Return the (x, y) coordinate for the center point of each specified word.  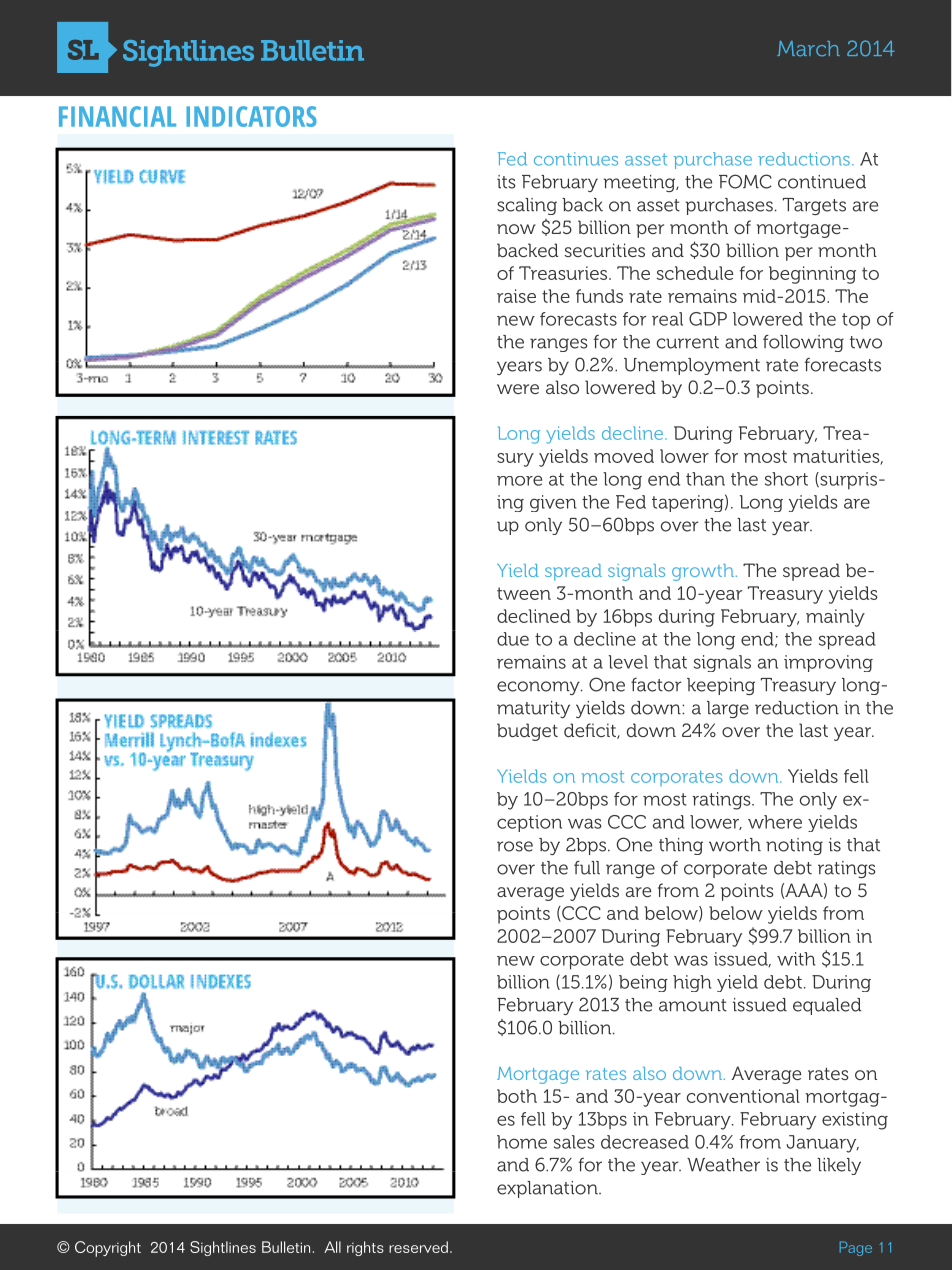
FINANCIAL (117, 116)
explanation (548, 1189)
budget (527, 732)
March (808, 49)
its (506, 182)
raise (516, 296)
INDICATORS (251, 116)
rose (515, 846)
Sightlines (223, 1248)
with (796, 959)
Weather (723, 1165)
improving (828, 663)
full (587, 868)
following (803, 343)
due (513, 639)
